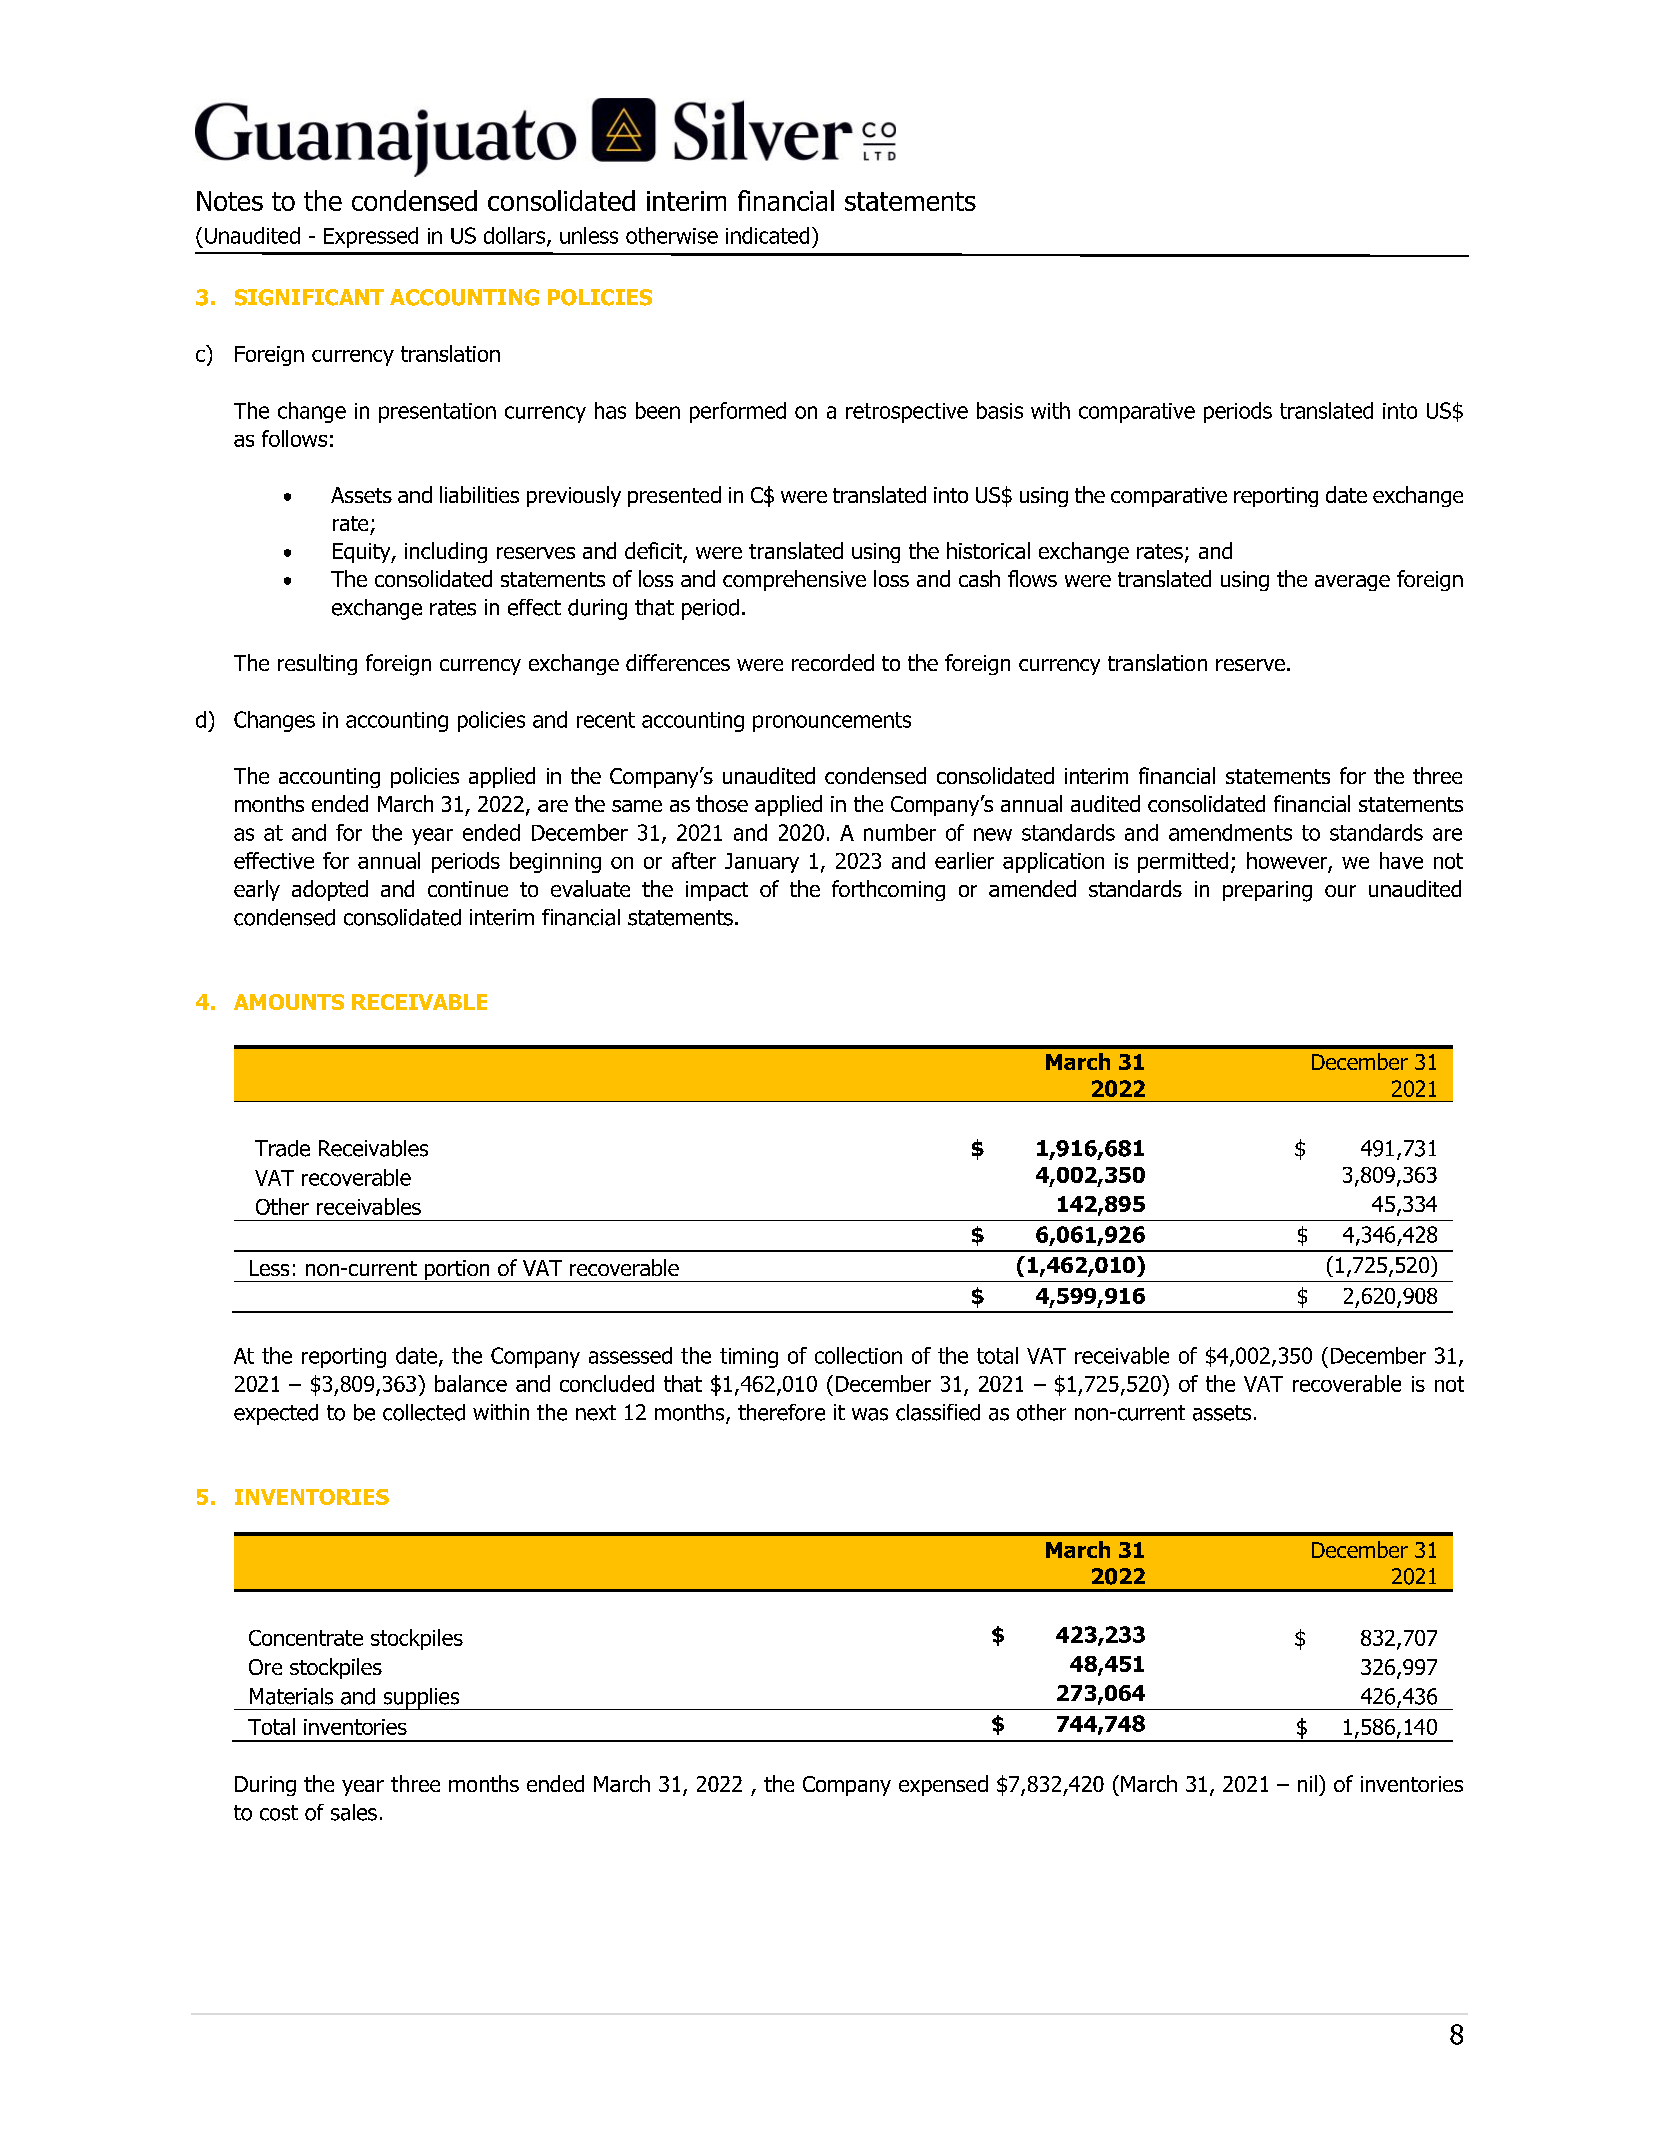 The image size is (1659, 2147). What do you see at coordinates (1352, 583) in the page?
I see `average` at bounding box center [1352, 583].
